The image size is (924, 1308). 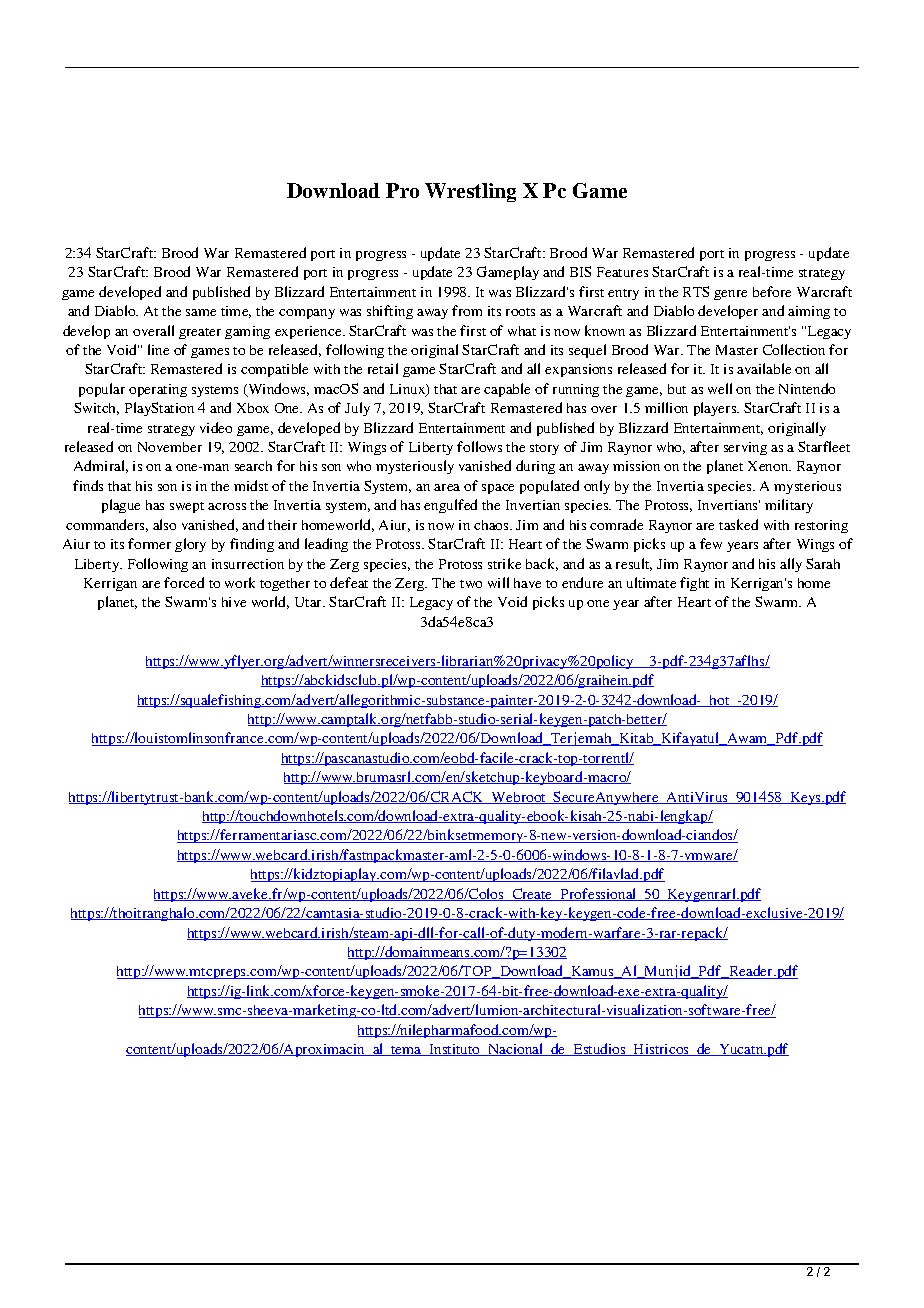 I want to click on same, so click(x=201, y=312).
